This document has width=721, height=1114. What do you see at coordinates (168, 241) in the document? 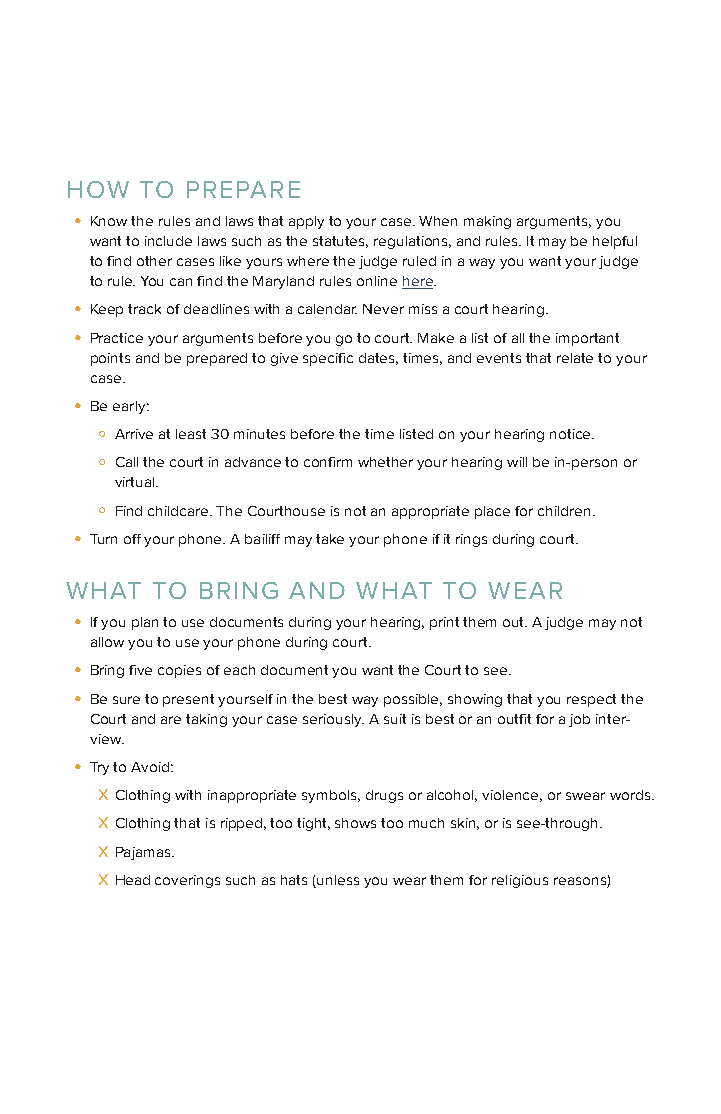
I see `include` at bounding box center [168, 241].
